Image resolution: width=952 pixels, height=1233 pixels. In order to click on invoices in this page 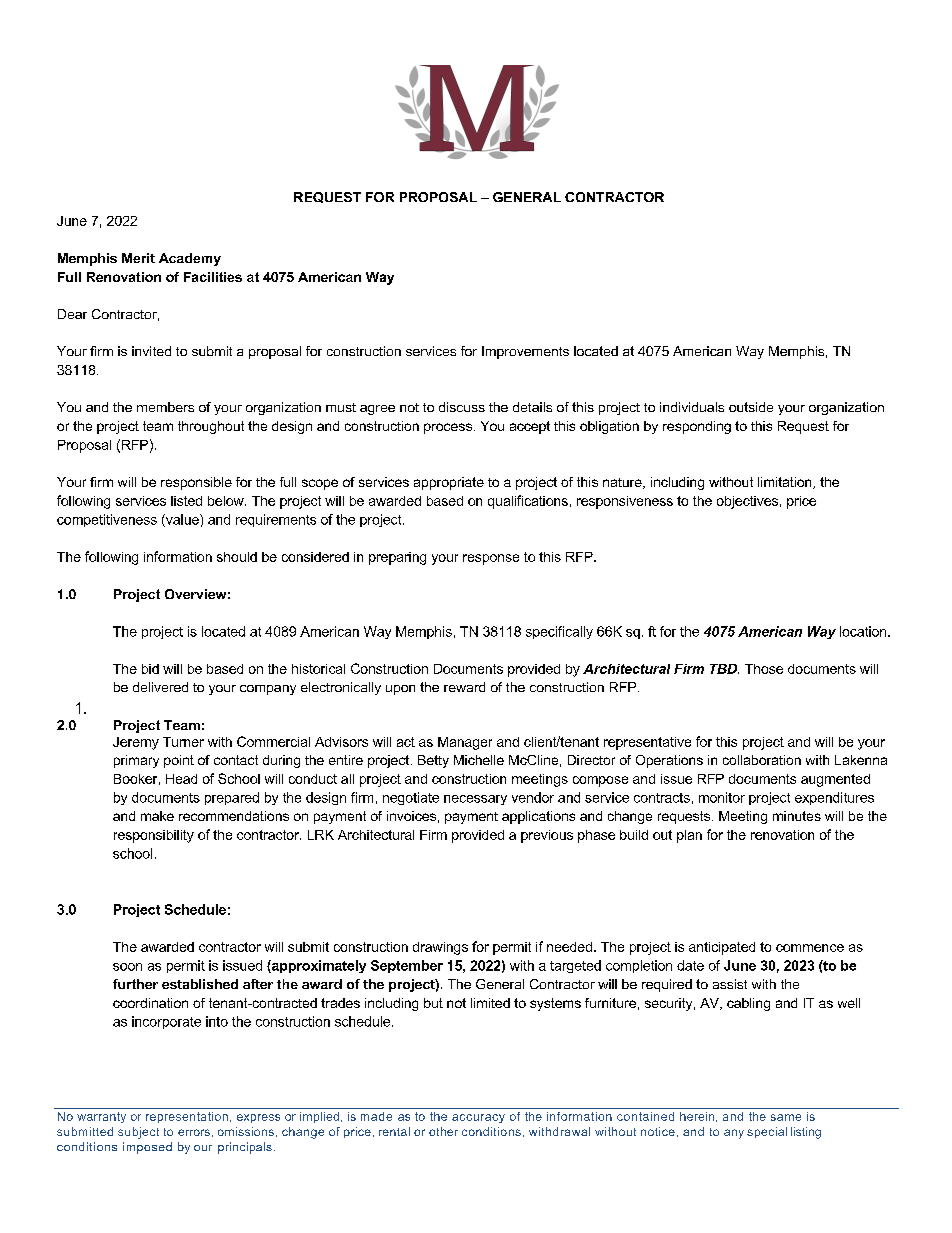, I will do `click(411, 816)`.
